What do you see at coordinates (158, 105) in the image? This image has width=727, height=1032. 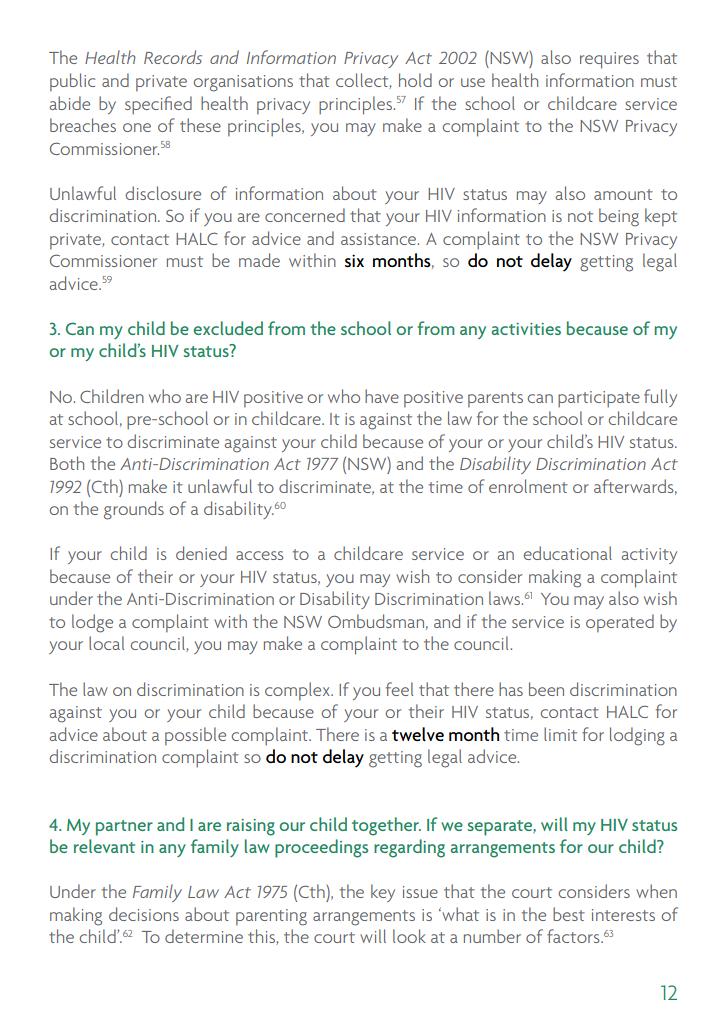 I see `specified` at bounding box center [158, 105].
